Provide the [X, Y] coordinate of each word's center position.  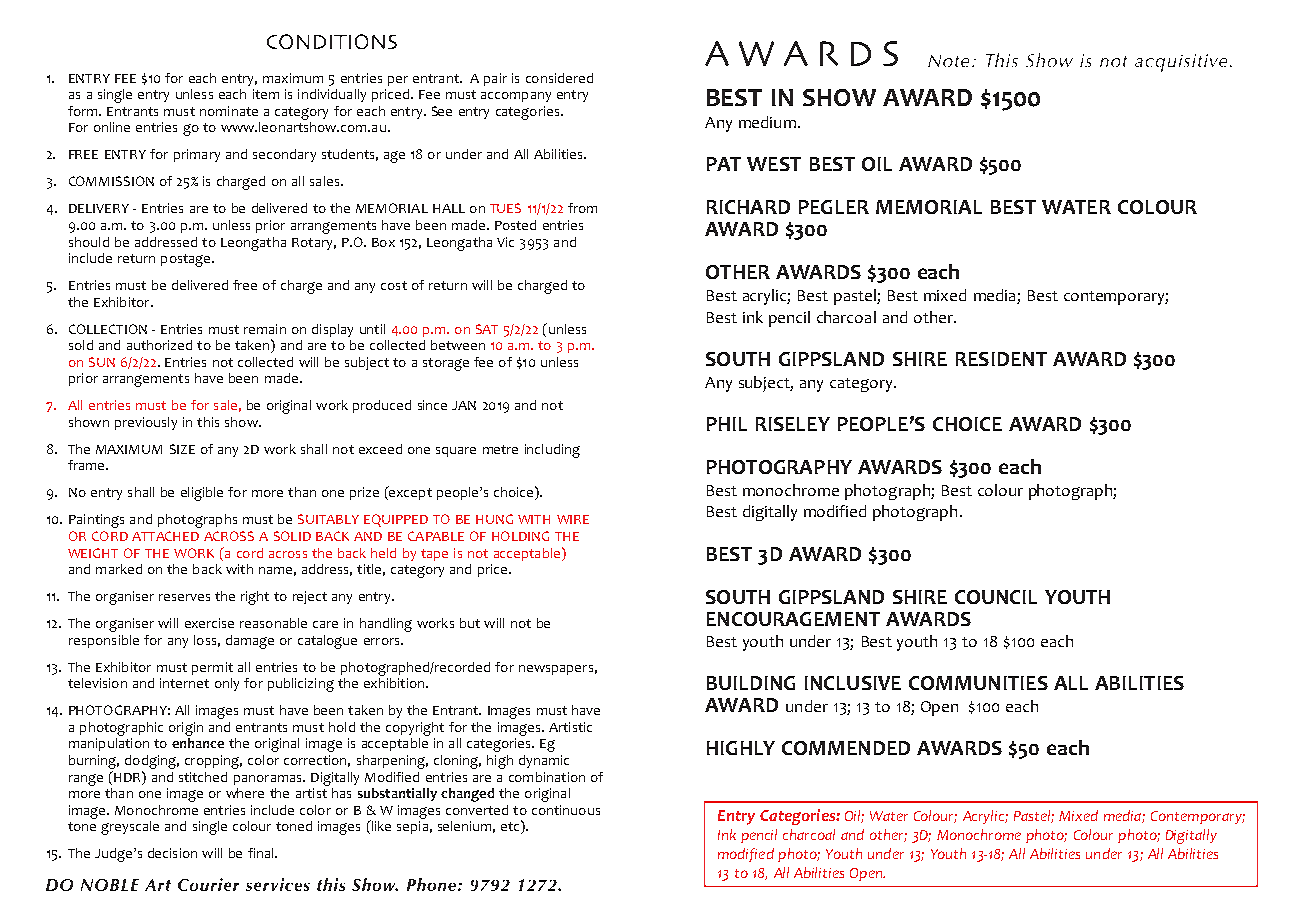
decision [172, 853]
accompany [516, 97]
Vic [505, 242]
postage [187, 260]
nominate [229, 111]
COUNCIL [996, 597]
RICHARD [748, 207]
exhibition [395, 681]
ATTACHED [165, 536]
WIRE [573, 519]
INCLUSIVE [853, 683]
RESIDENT [1001, 359]
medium [767, 122]
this [208, 422]
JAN [464, 405]
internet [184, 683]
